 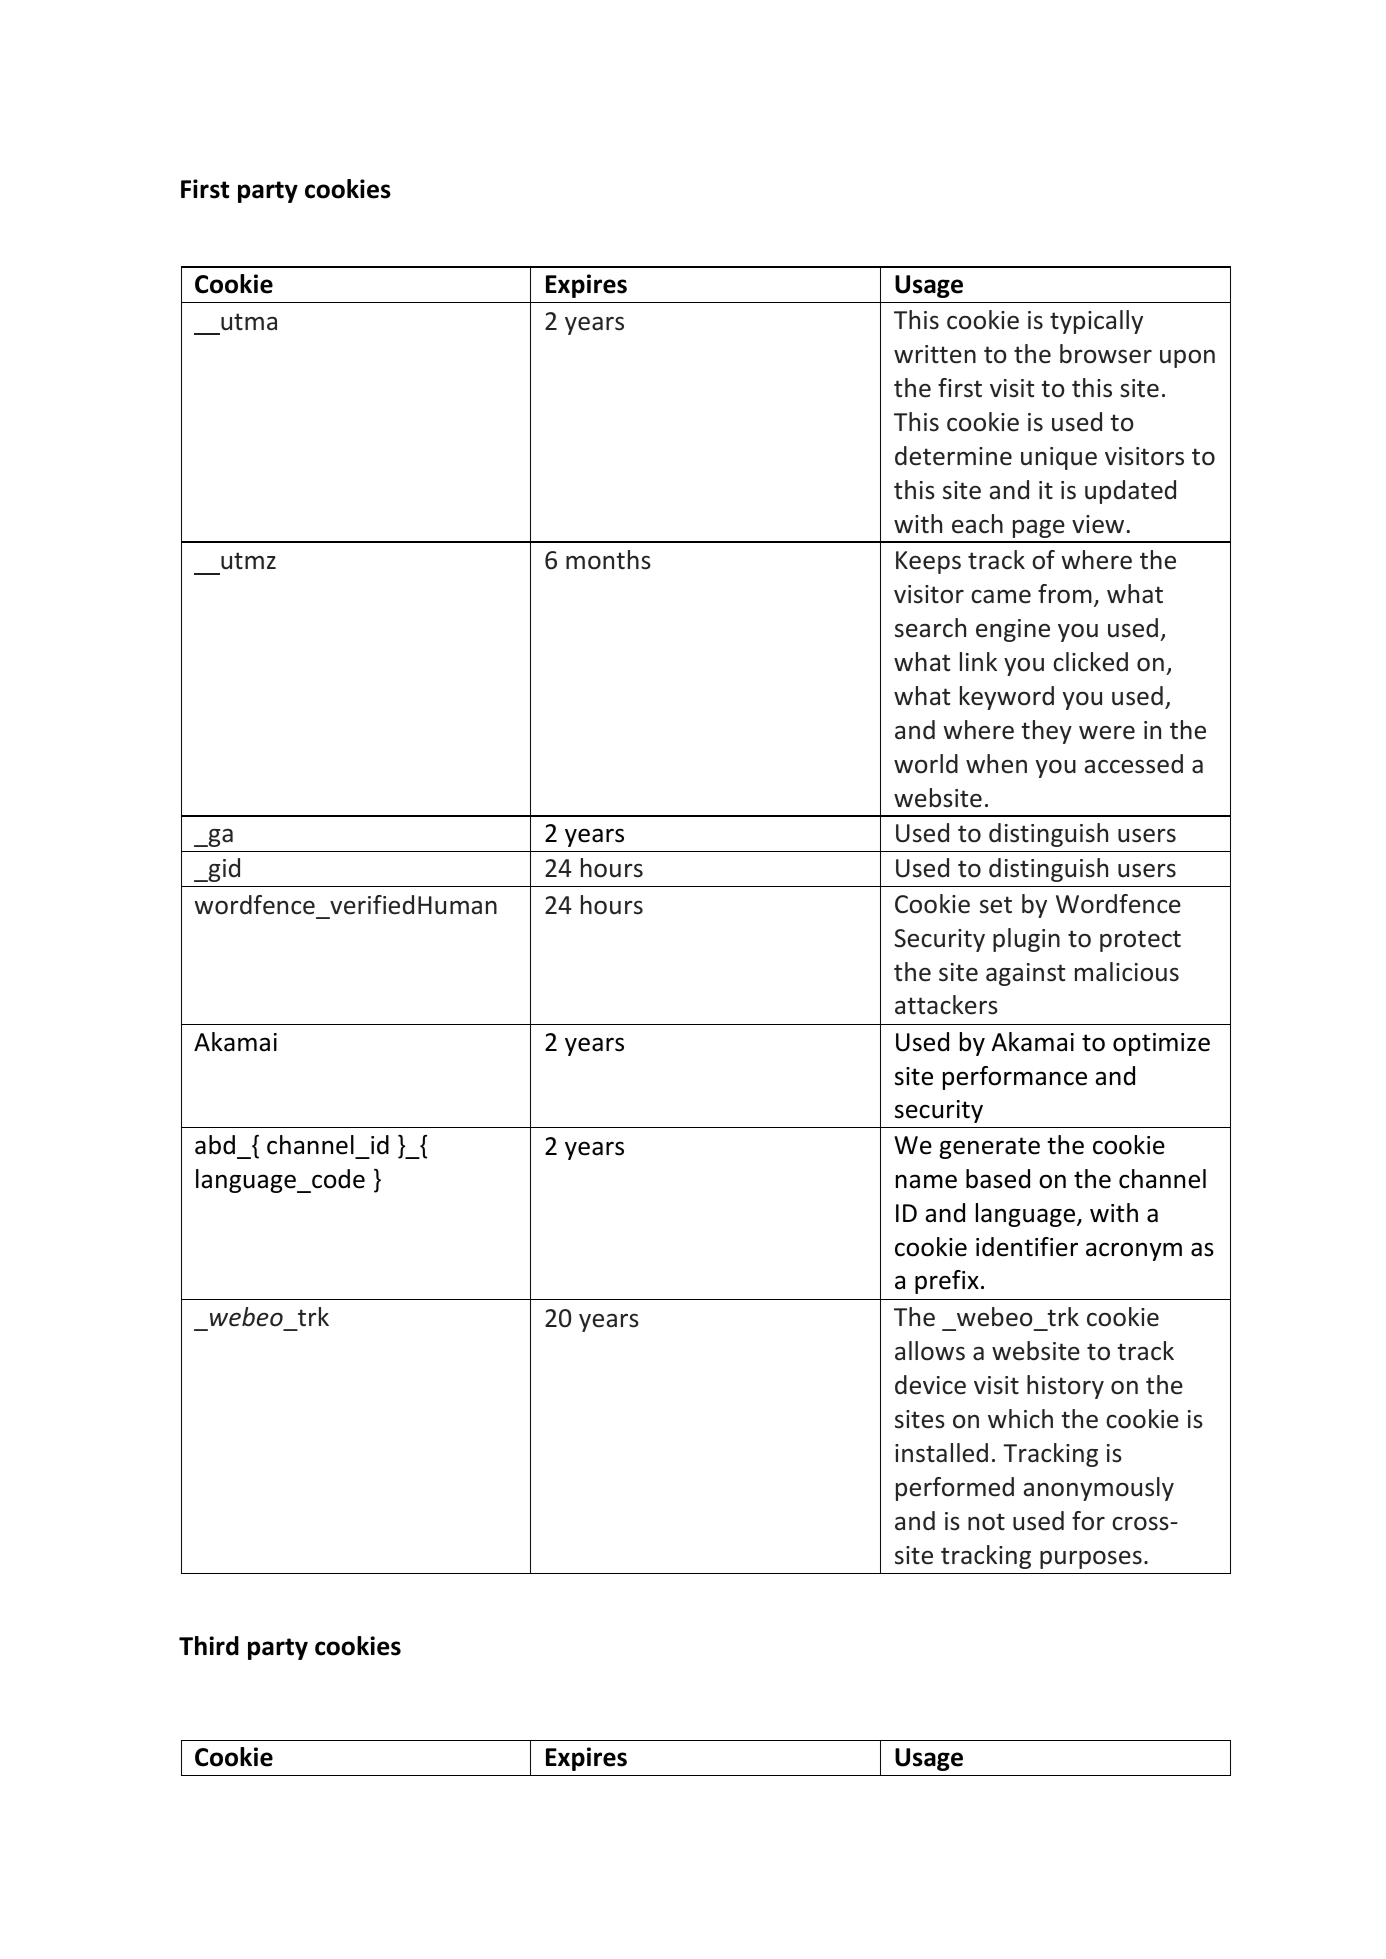 What do you see at coordinates (946, 1005) in the page?
I see `attackers` at bounding box center [946, 1005].
